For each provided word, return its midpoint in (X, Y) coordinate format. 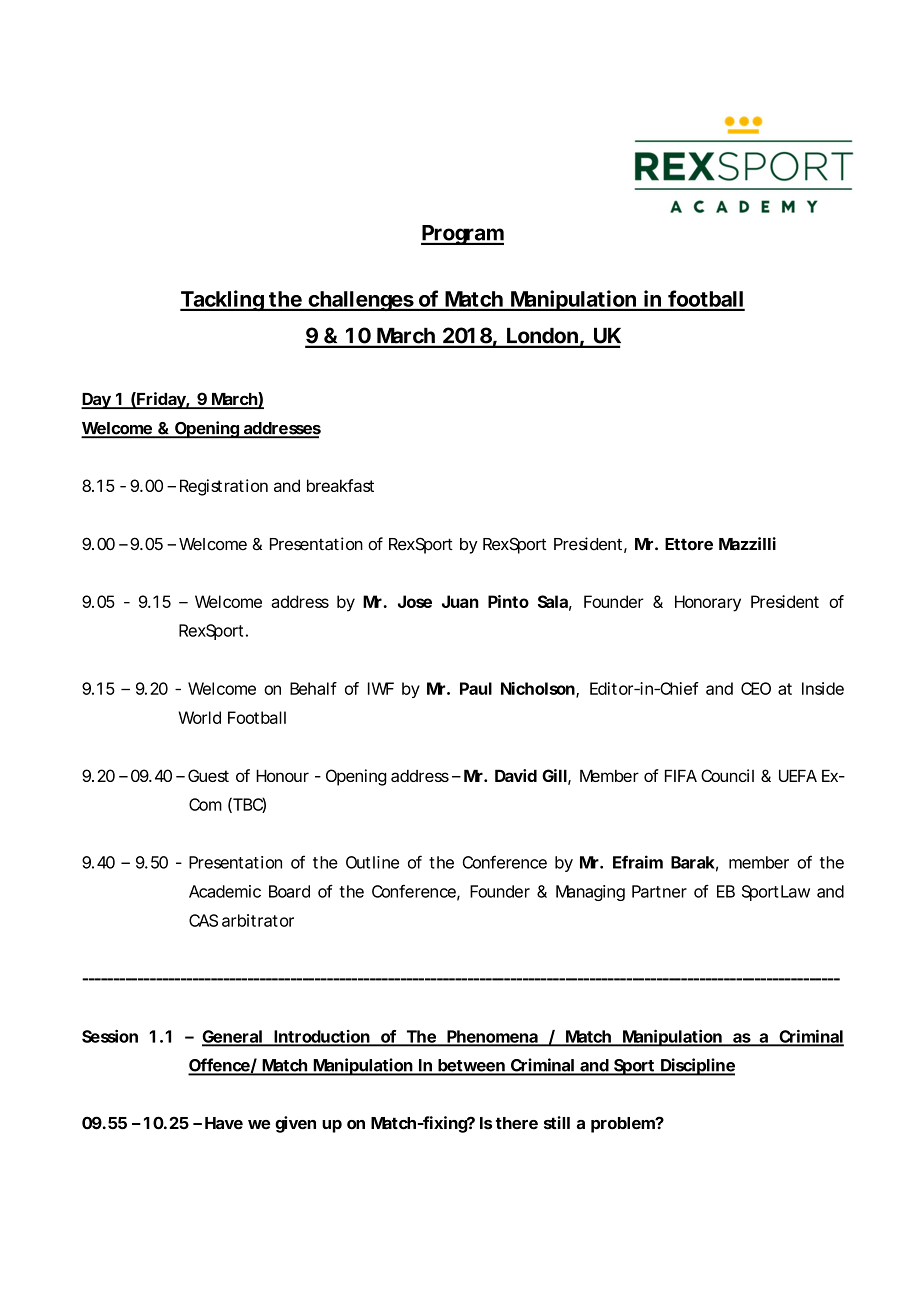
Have (224, 1123)
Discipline (697, 1067)
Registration (224, 487)
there (517, 1123)
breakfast (340, 485)
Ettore (689, 544)
